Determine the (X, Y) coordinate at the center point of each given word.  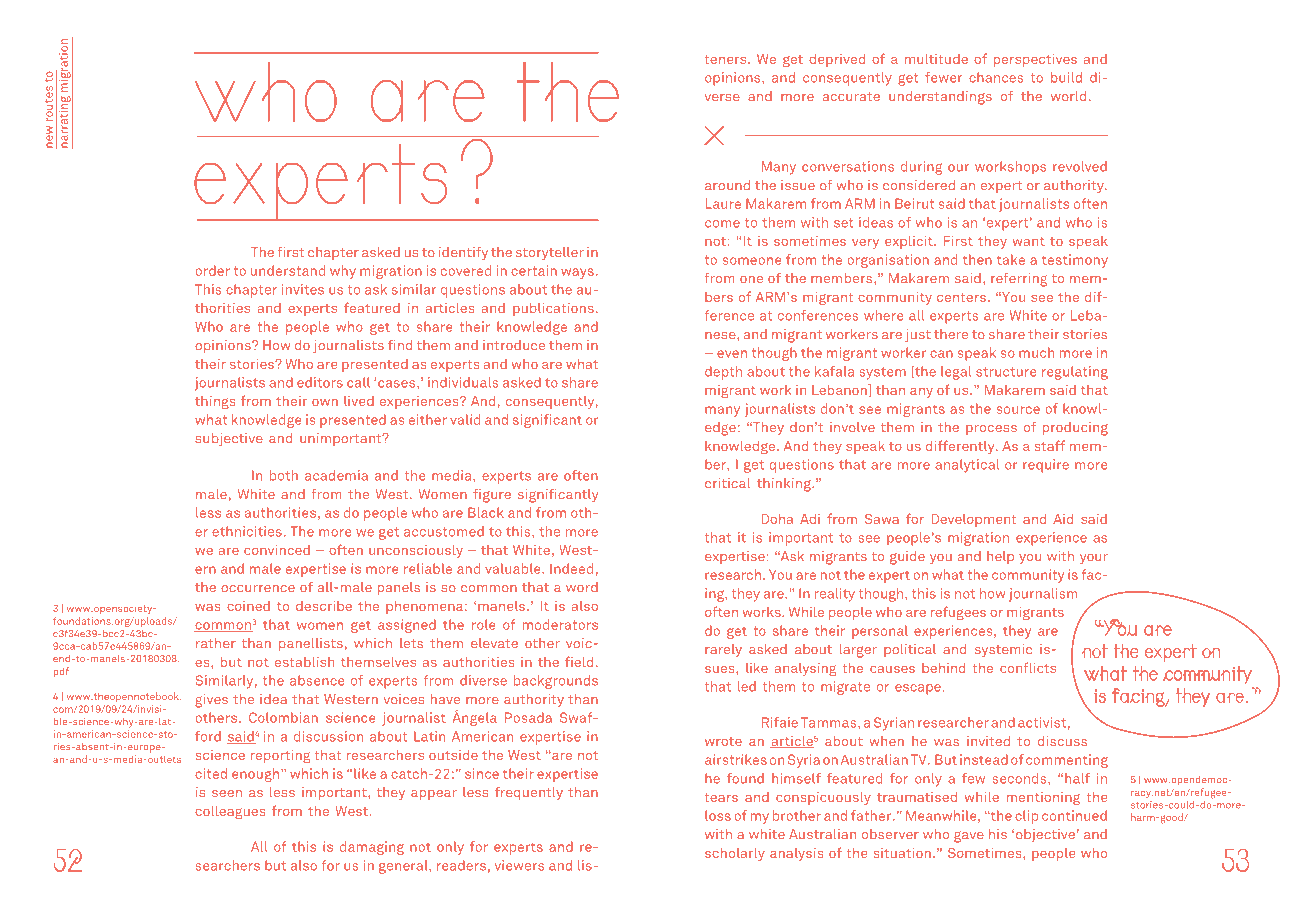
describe (324, 606)
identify (463, 253)
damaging (372, 848)
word (582, 587)
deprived (837, 60)
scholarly (735, 854)
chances (996, 77)
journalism (1043, 595)
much (1036, 352)
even (732, 354)
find (400, 345)
